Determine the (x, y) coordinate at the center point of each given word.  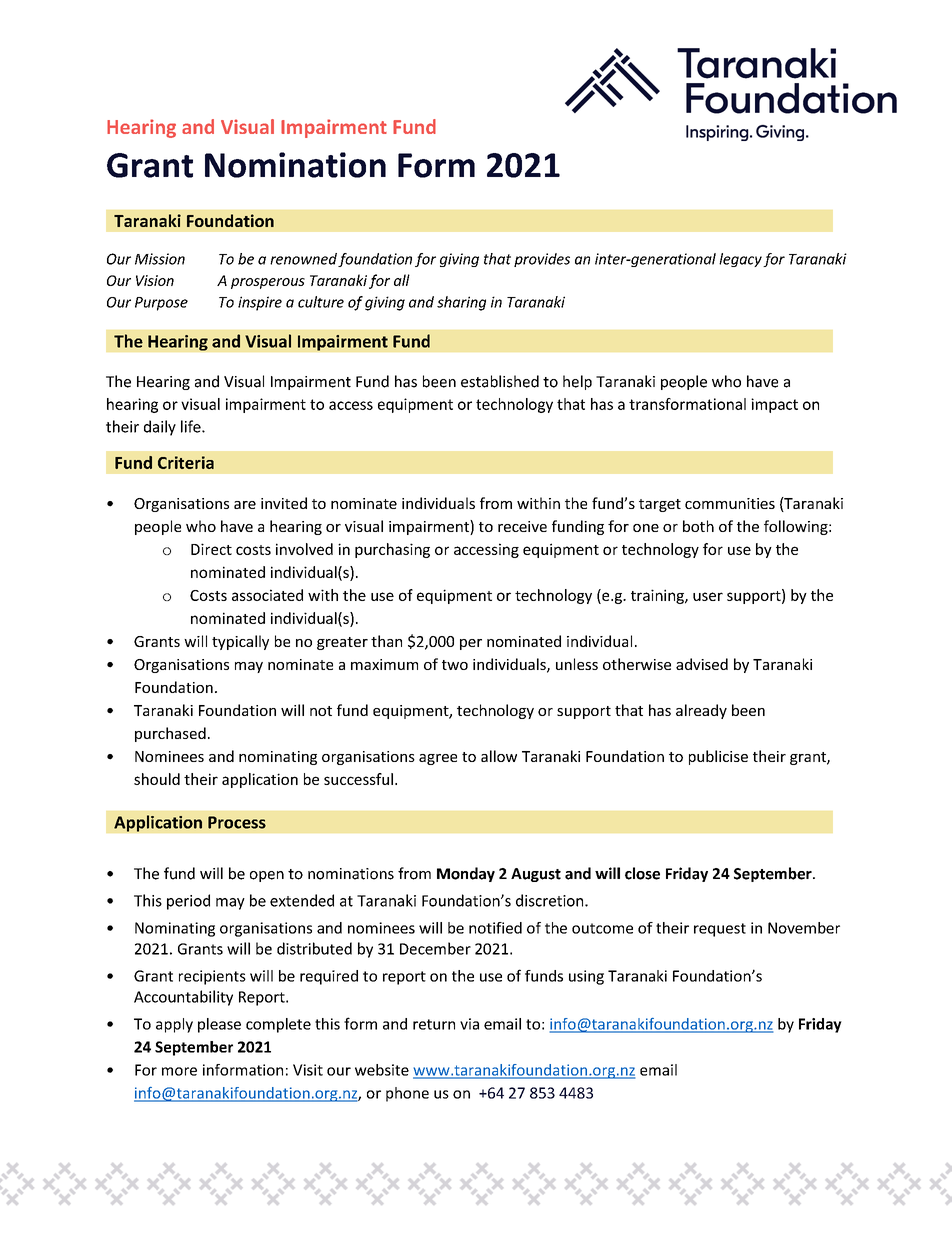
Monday (466, 874)
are (245, 505)
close (642, 873)
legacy (740, 260)
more (179, 1071)
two (455, 665)
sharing (461, 303)
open (267, 876)
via (469, 1024)
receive (522, 526)
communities (730, 503)
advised (702, 664)
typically (240, 642)
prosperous (268, 283)
